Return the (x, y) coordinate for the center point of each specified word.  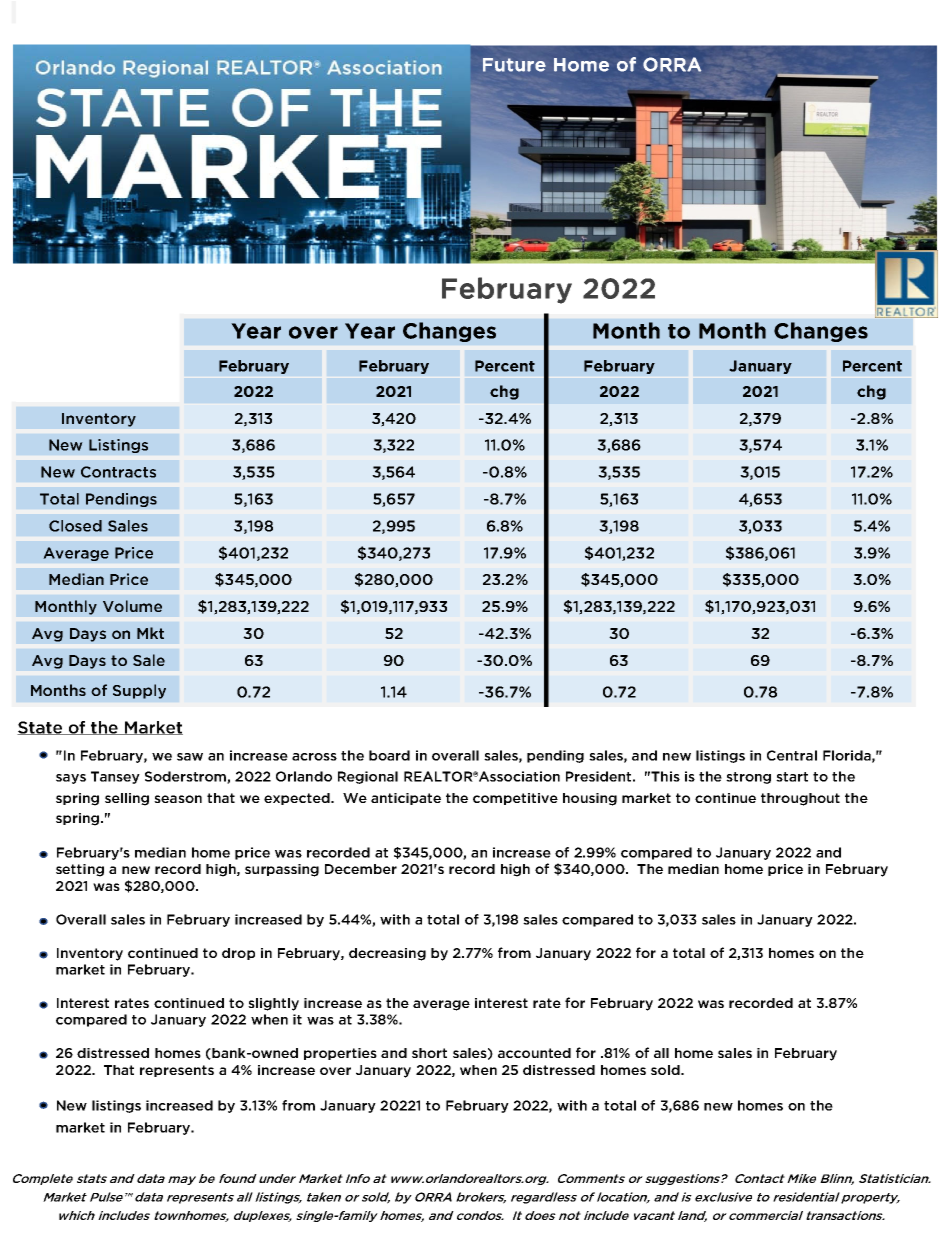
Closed (75, 526)
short (429, 1053)
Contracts (118, 472)
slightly (273, 1004)
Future (514, 65)
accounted (534, 1053)
